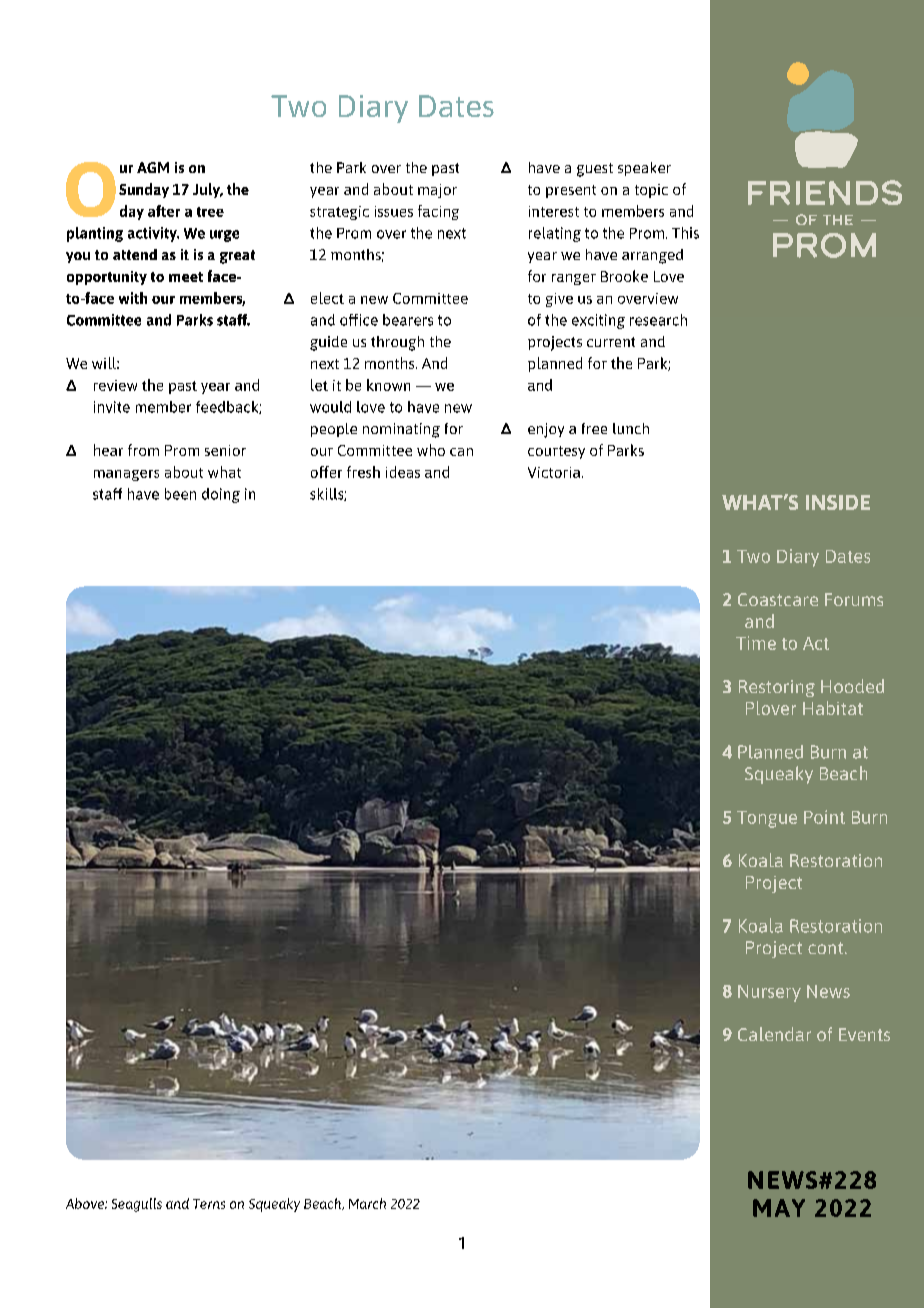 The width and height of the screenshot is (924, 1308). Describe the element at coordinates (164, 211) in the screenshot. I see `after` at that location.
